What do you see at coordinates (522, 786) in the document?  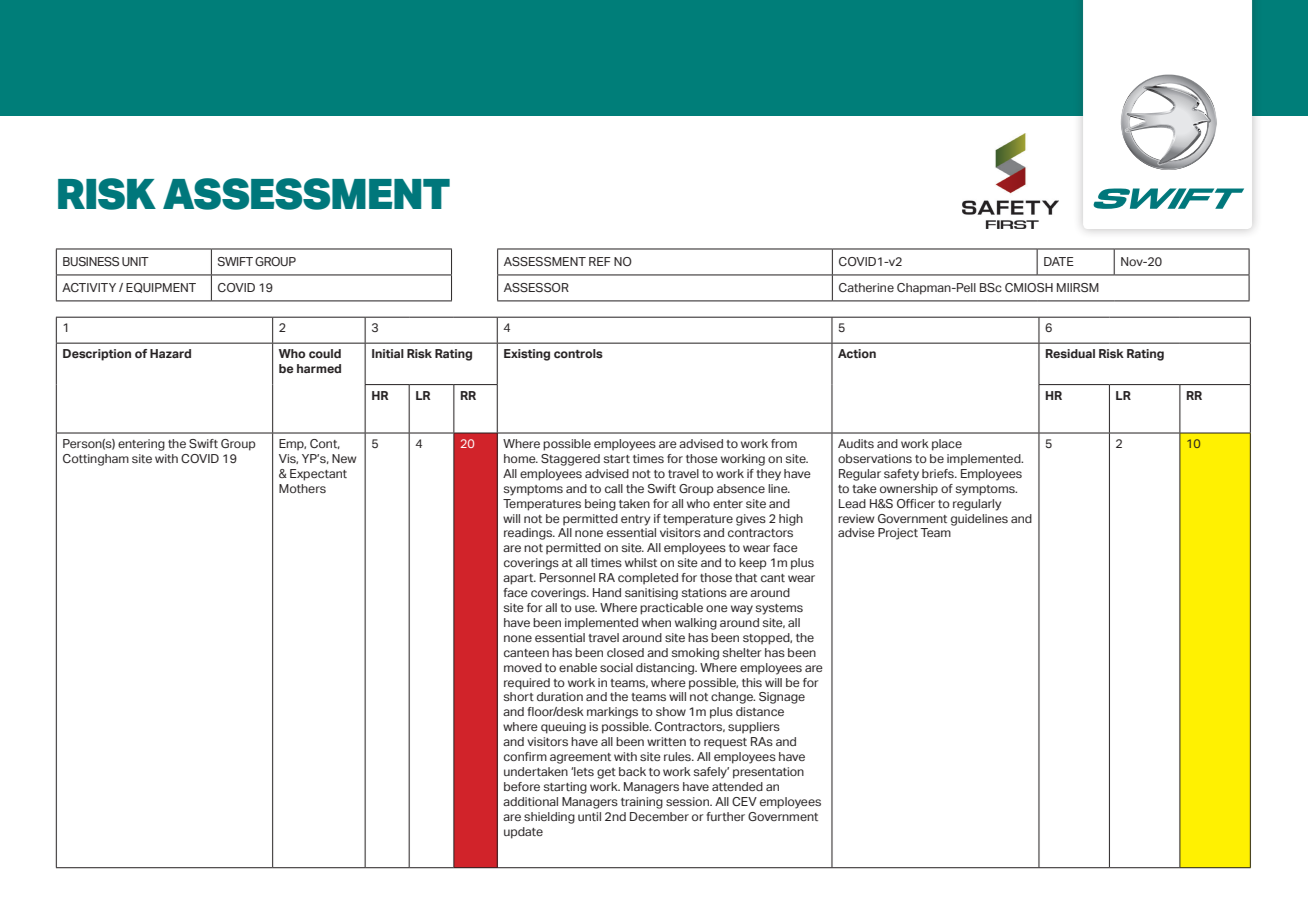 I see `before` at bounding box center [522, 786].
